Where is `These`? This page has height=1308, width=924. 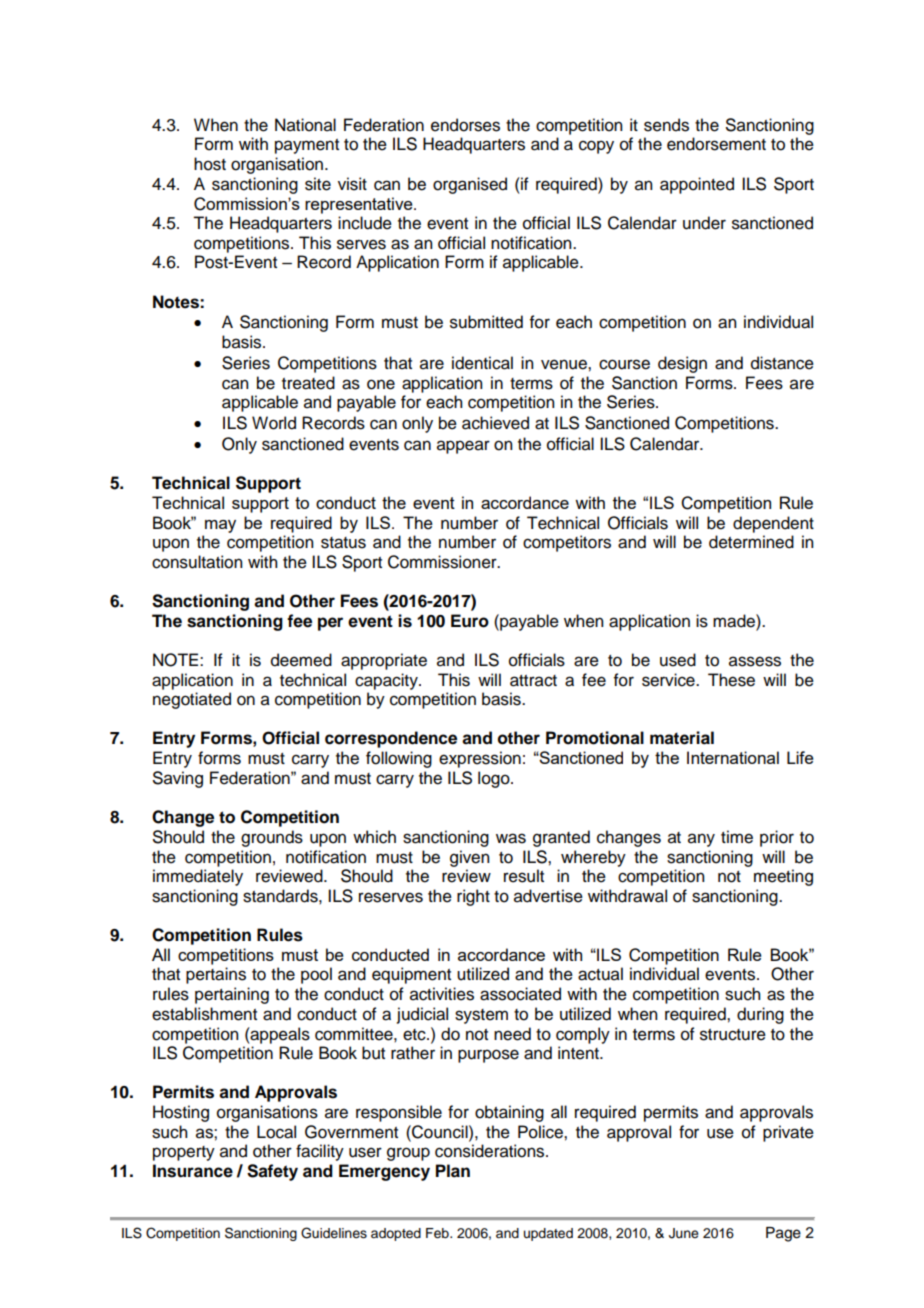
These is located at coordinates (731, 680).
